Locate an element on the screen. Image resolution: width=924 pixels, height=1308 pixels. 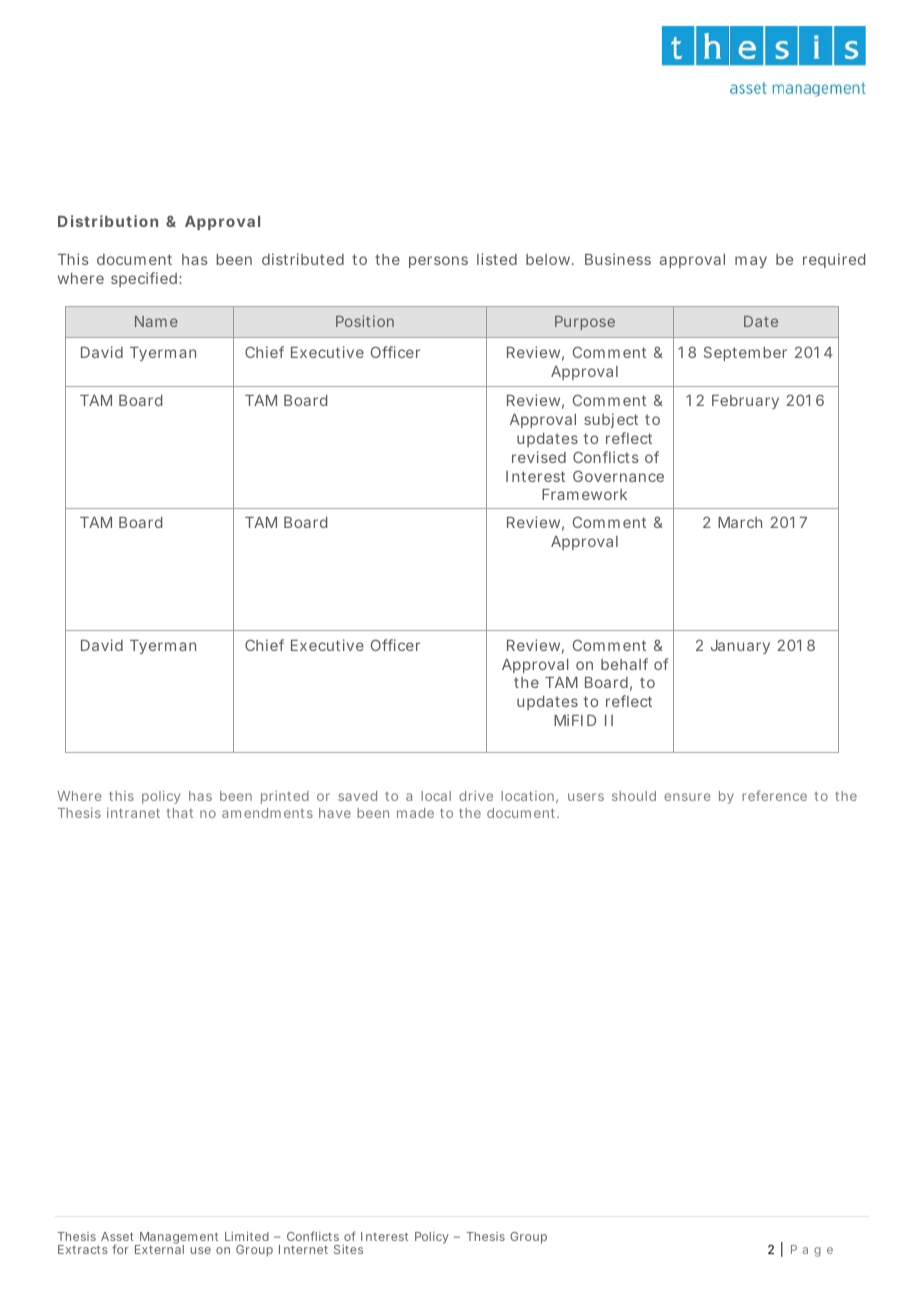
that is located at coordinates (180, 813).
